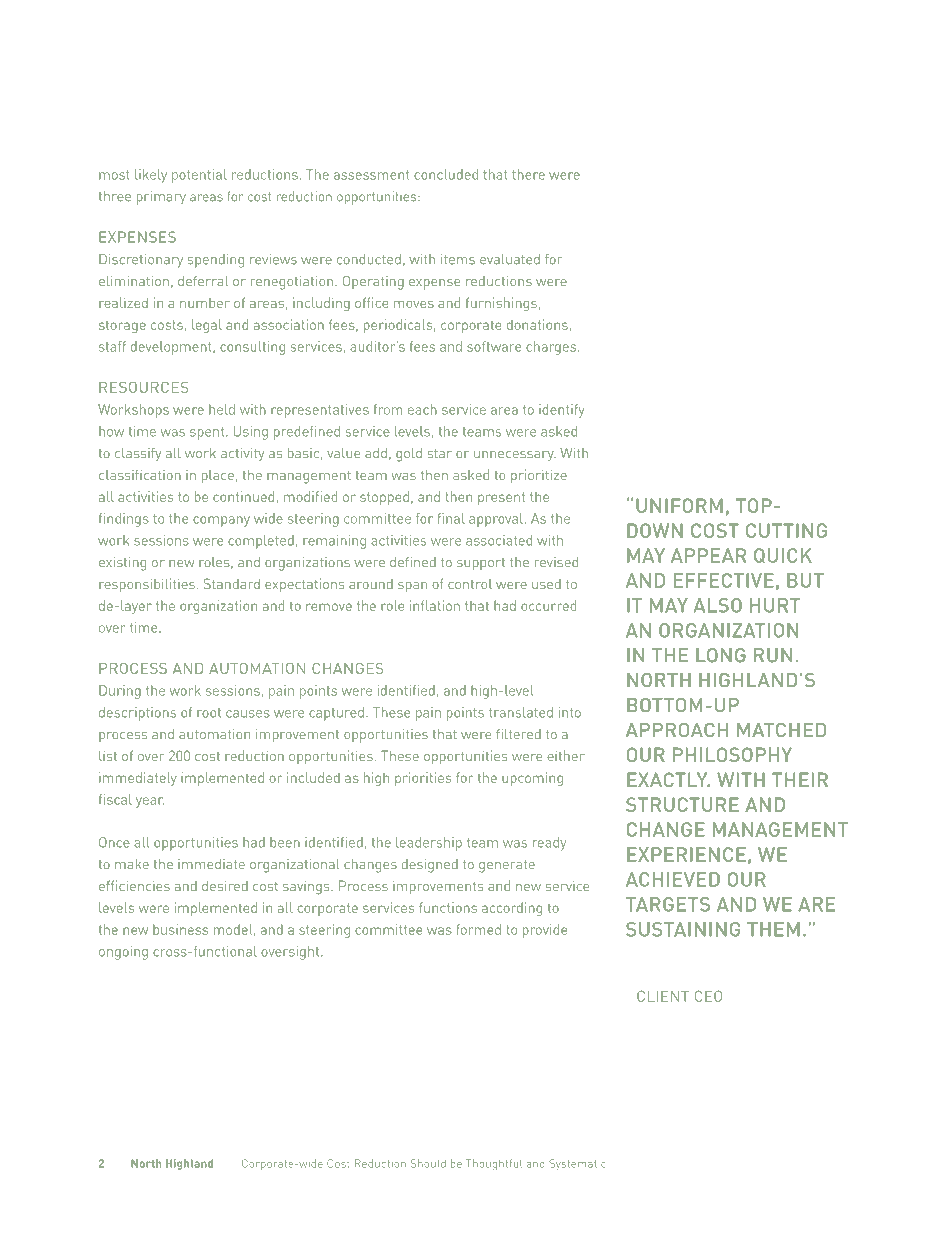 The height and width of the image is (1233, 952). Describe the element at coordinates (221, 521) in the image. I see `company` at that location.
